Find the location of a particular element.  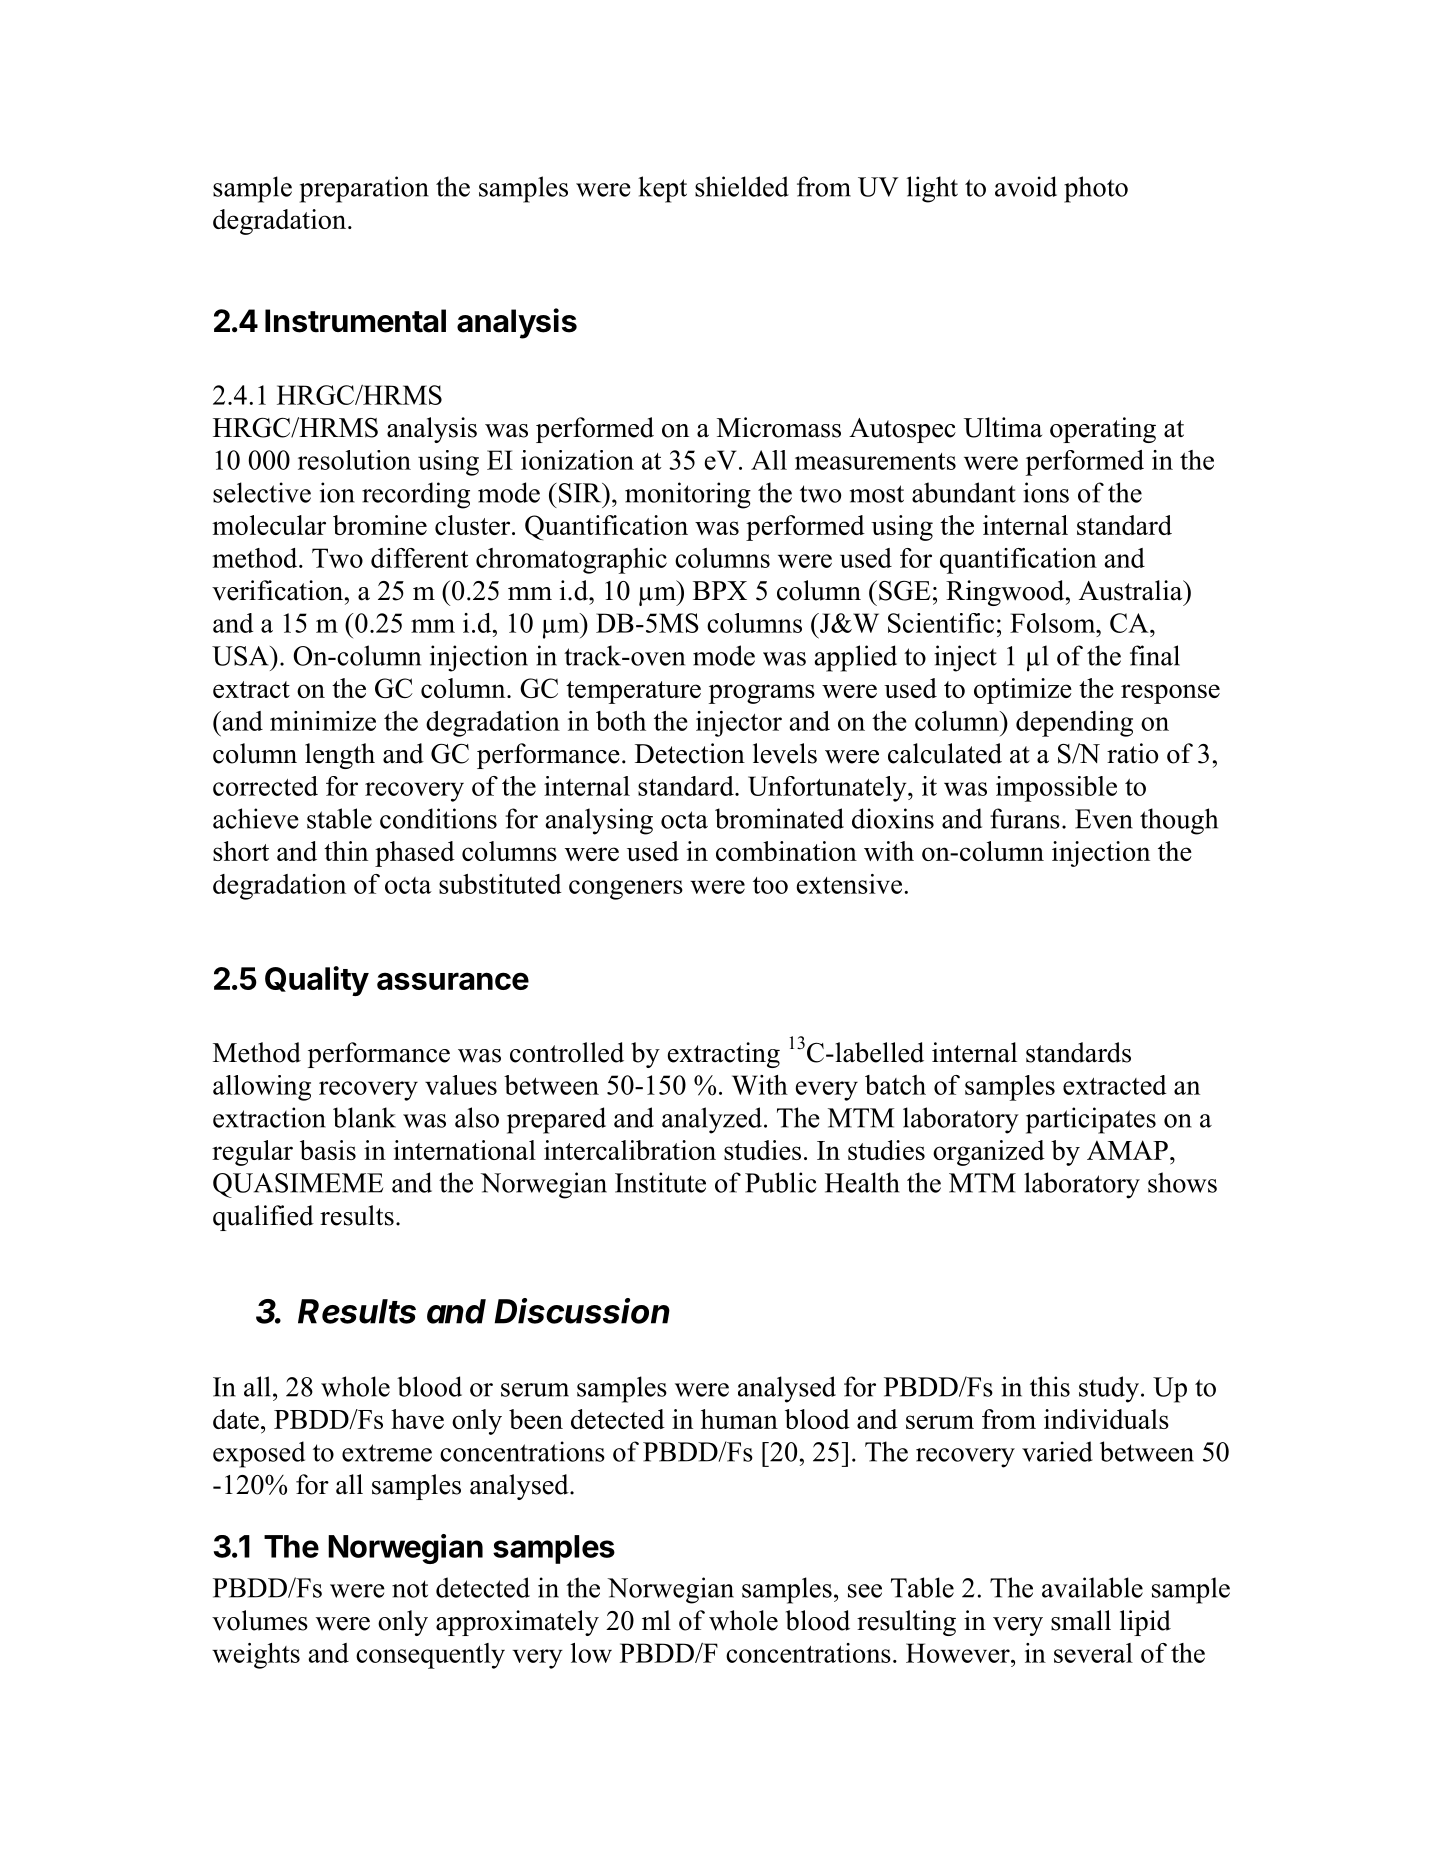

small is located at coordinates (1081, 1620).
